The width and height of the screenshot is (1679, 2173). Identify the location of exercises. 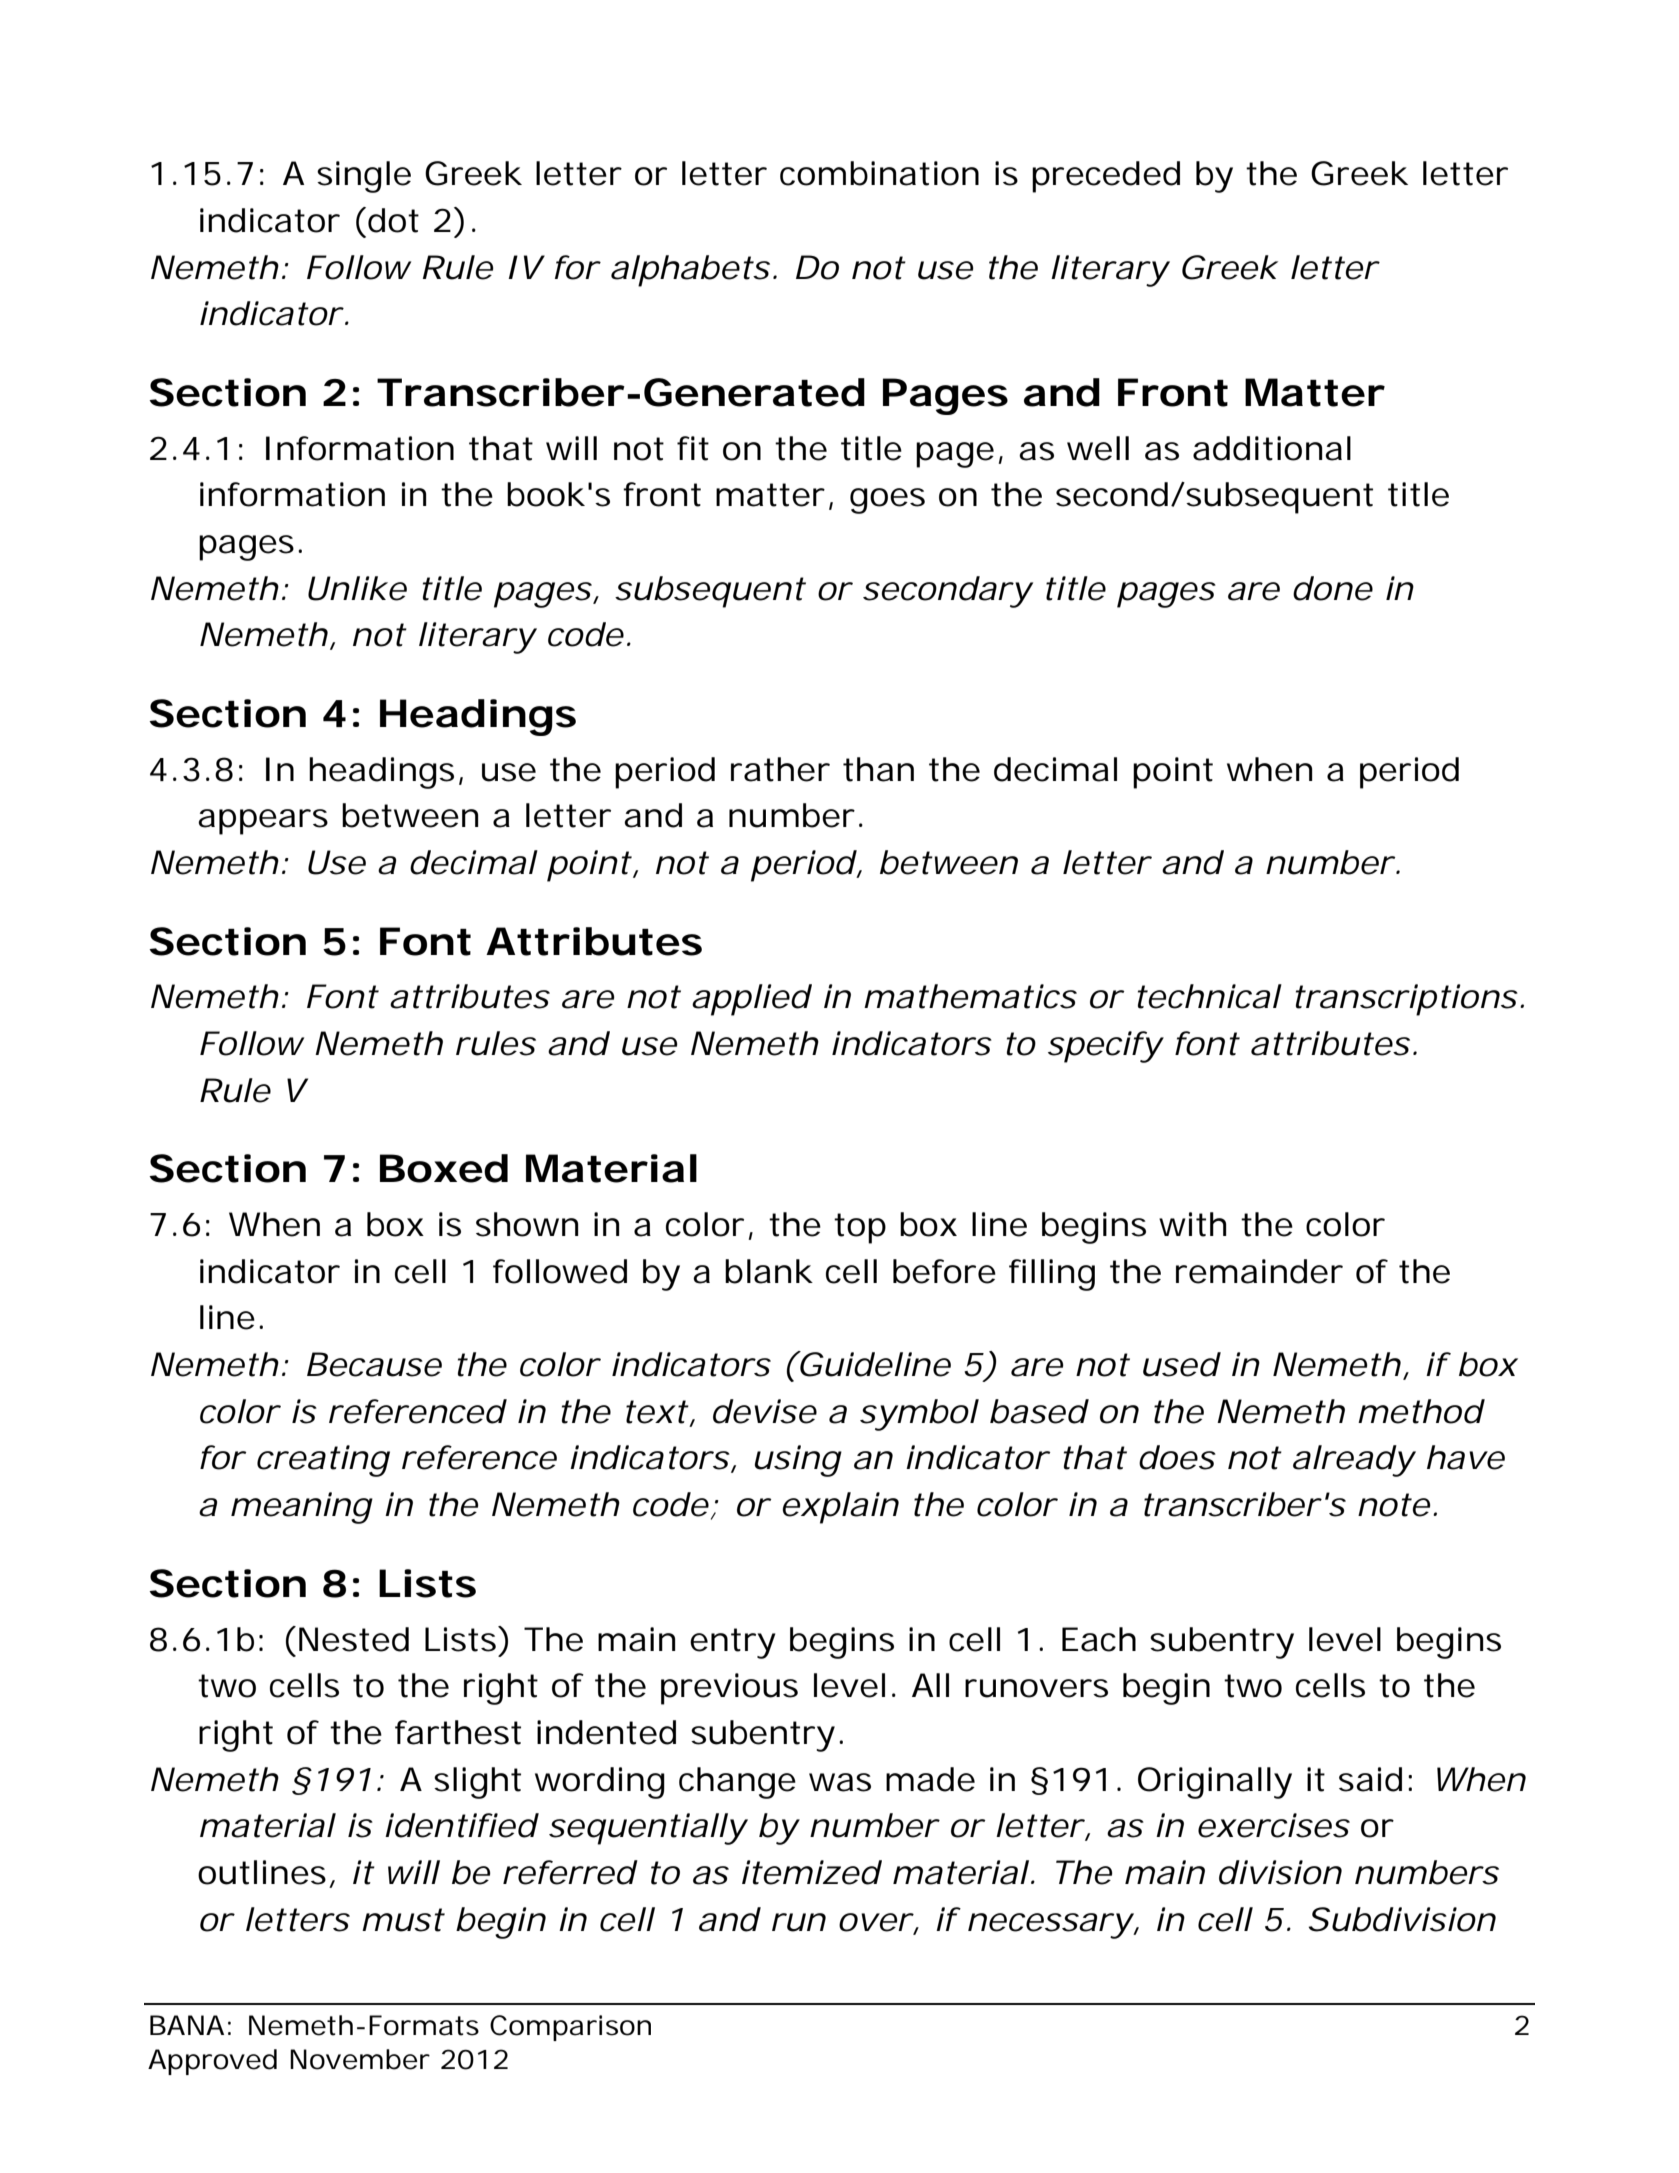
(1274, 1825).
